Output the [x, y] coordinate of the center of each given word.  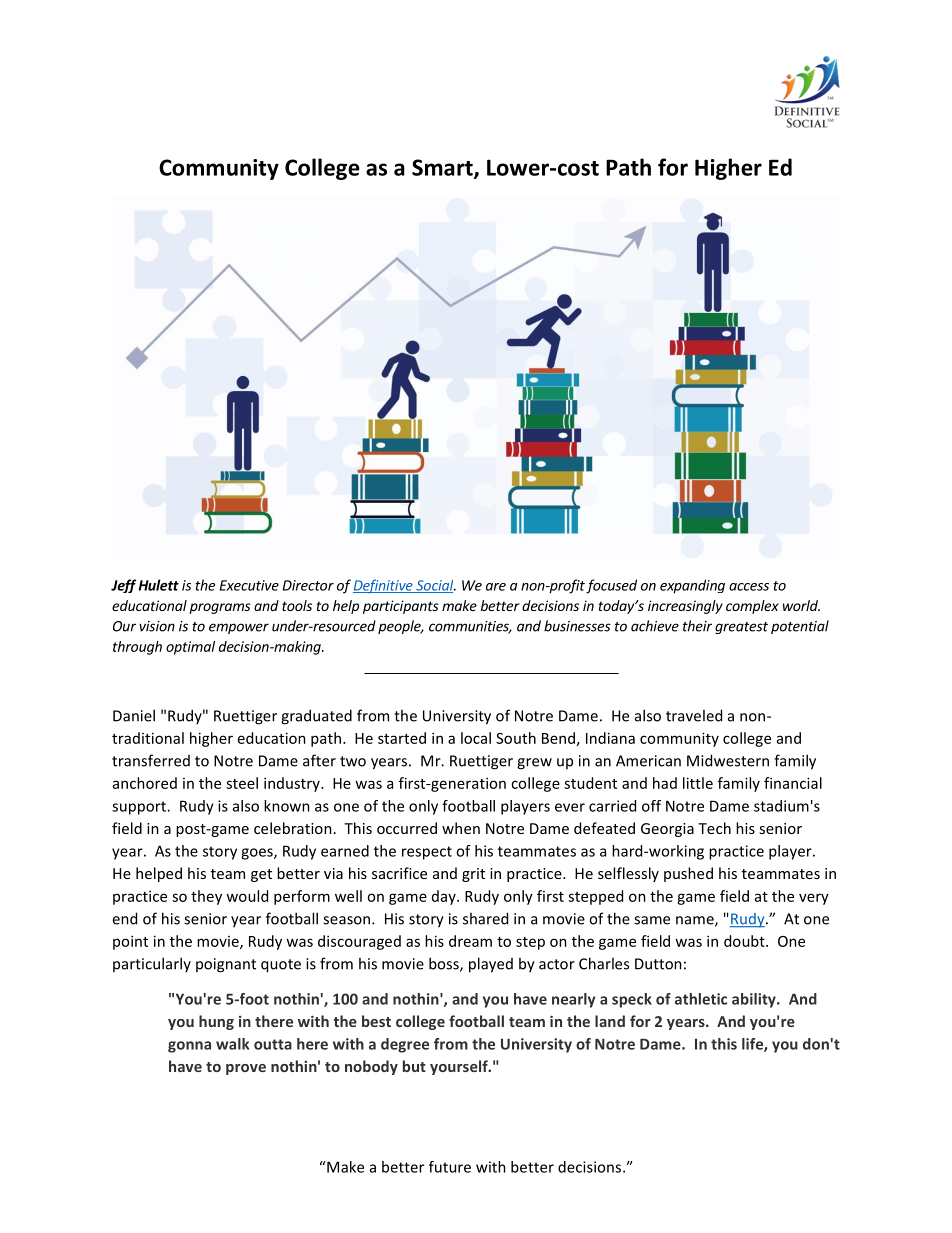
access [749, 587]
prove [246, 1069]
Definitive [384, 586]
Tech [714, 828]
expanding [692, 586]
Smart [443, 168]
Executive [249, 585]
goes [258, 854]
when [461, 828]
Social [435, 586]
